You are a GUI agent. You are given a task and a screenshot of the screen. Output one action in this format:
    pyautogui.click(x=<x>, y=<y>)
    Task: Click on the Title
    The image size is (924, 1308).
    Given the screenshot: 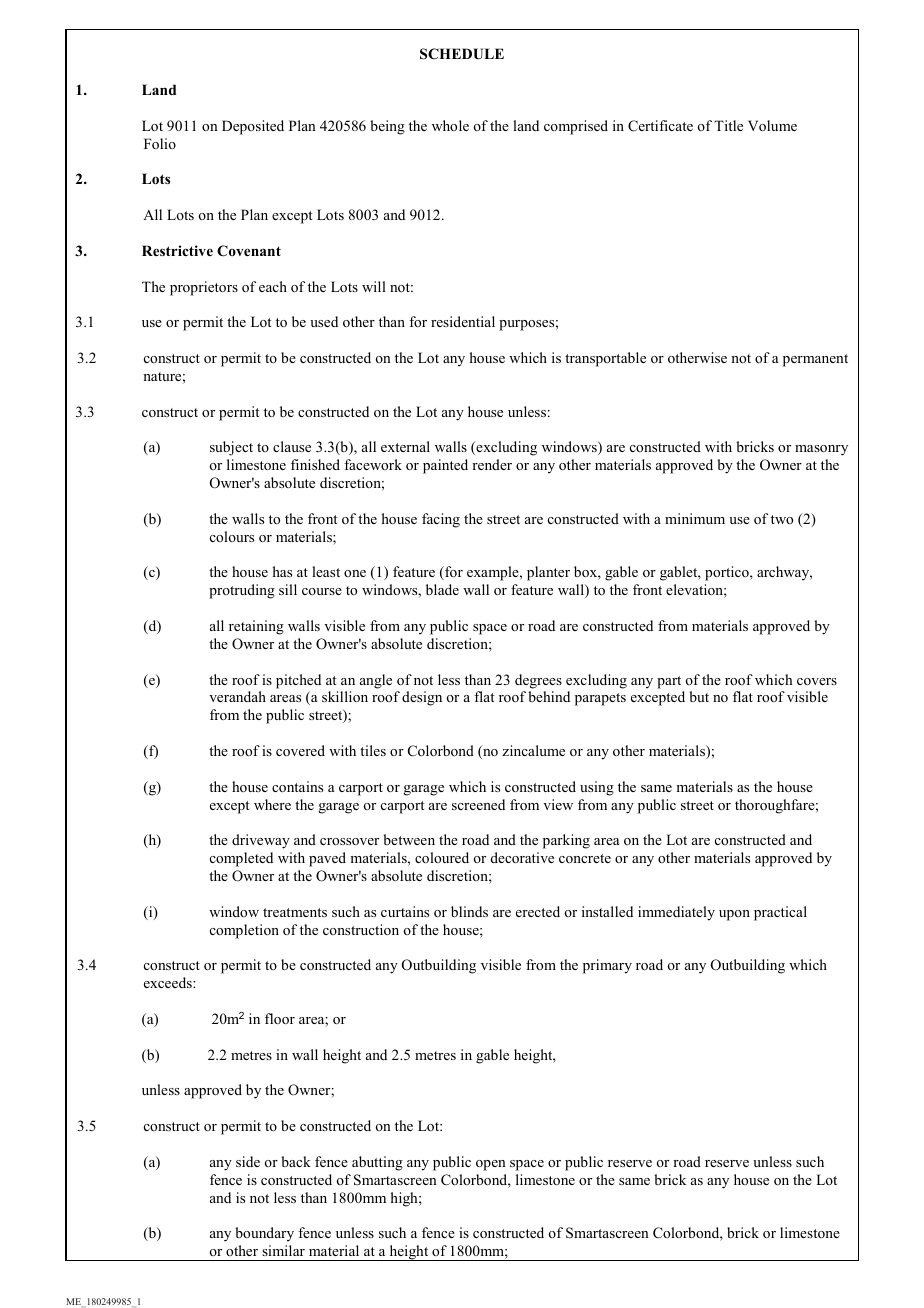 What is the action you would take?
    pyautogui.click(x=728, y=125)
